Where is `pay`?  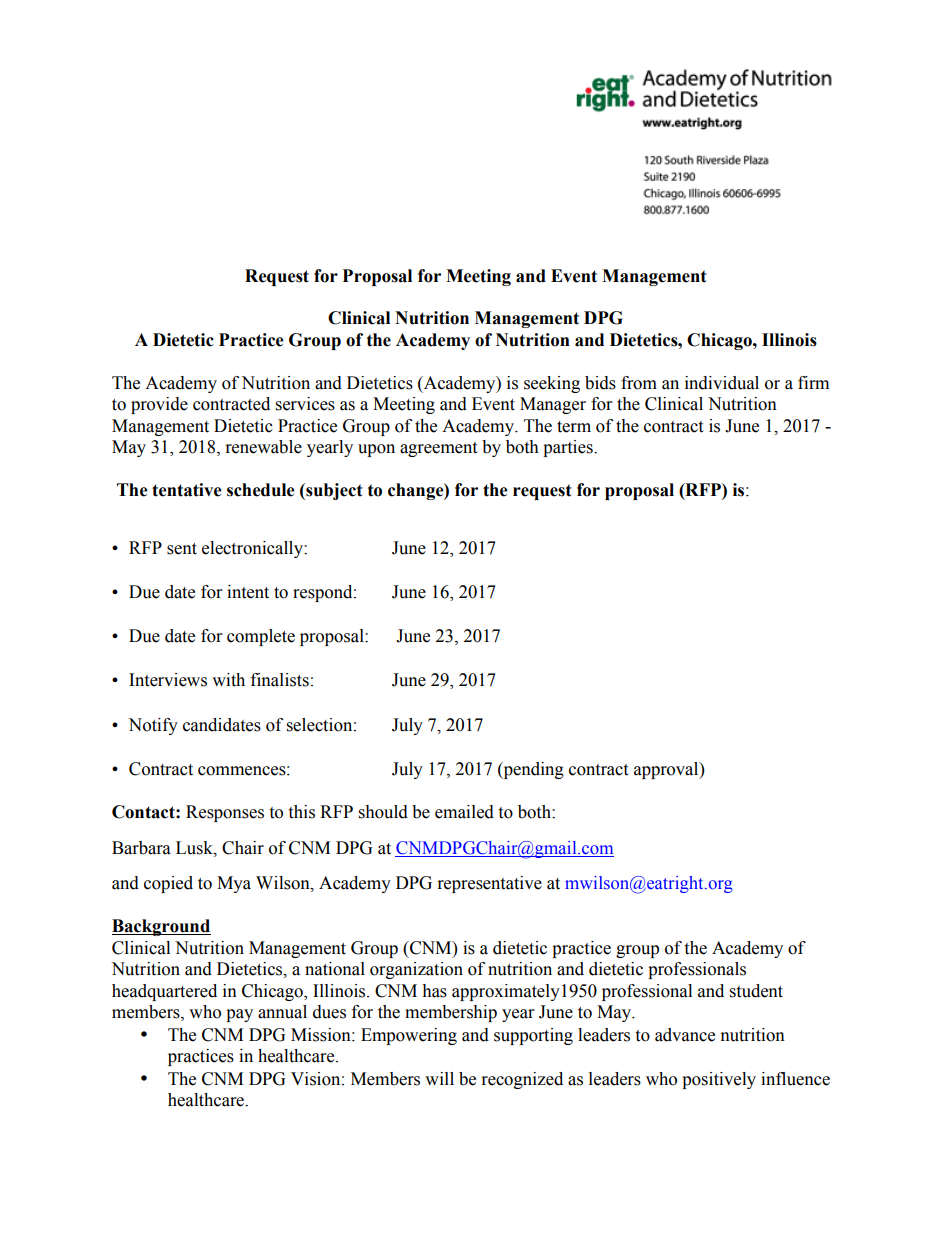 pay is located at coordinates (239, 1015).
